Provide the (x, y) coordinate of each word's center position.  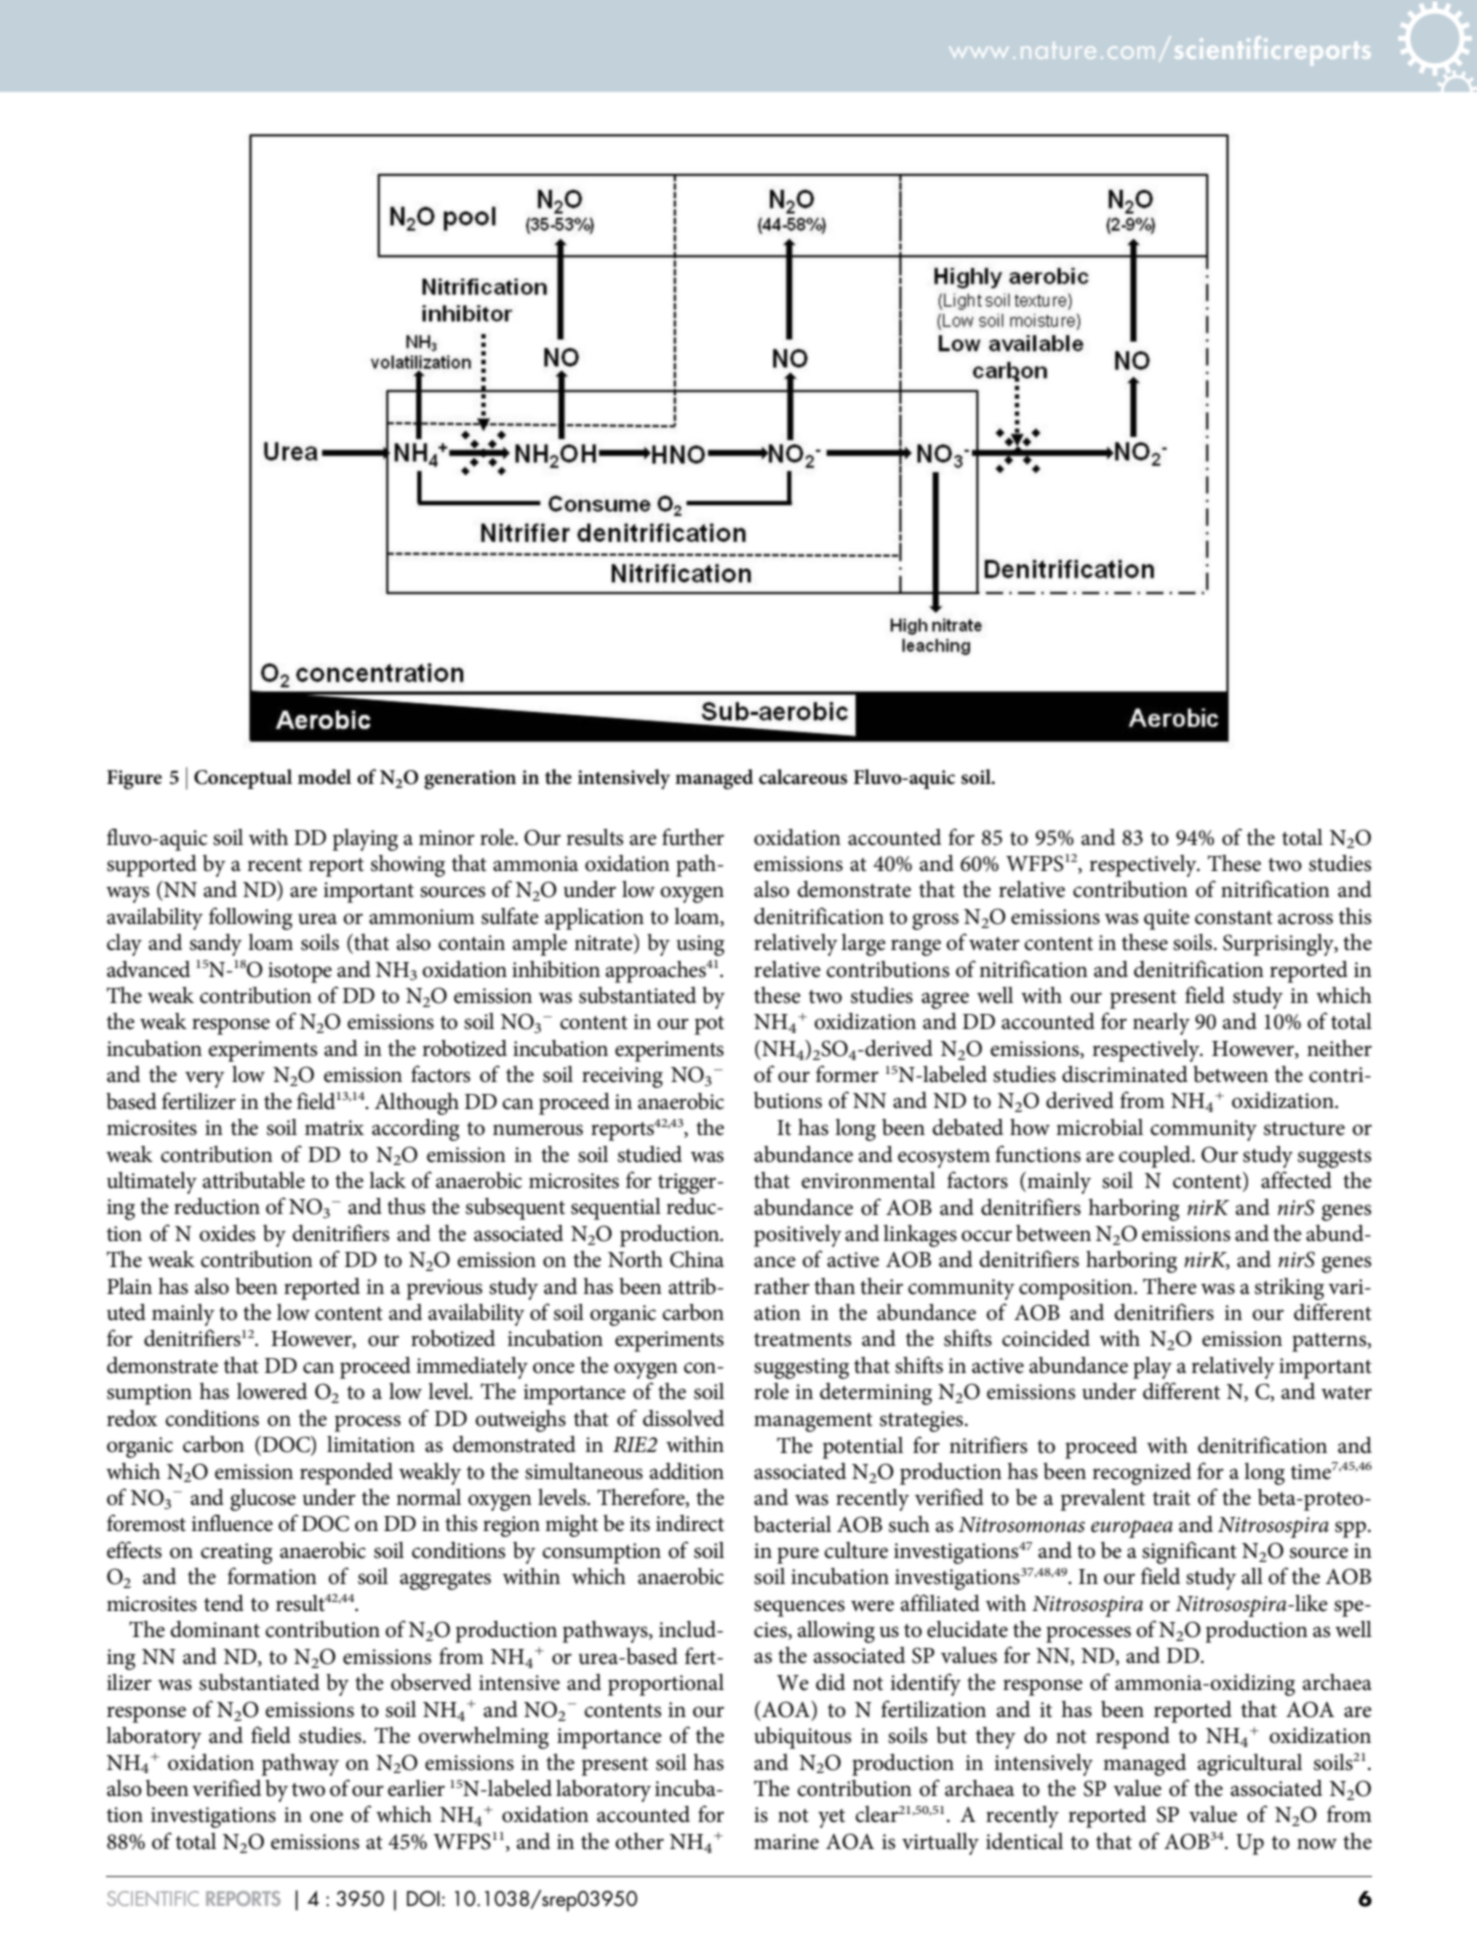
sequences (799, 1608)
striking (1289, 1289)
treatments (802, 1340)
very (205, 1079)
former (847, 1074)
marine (786, 1842)
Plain (129, 1286)
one (326, 1817)
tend (224, 1603)
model (324, 777)
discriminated (1125, 1074)
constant (1234, 918)
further (693, 837)
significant (1189, 1552)
